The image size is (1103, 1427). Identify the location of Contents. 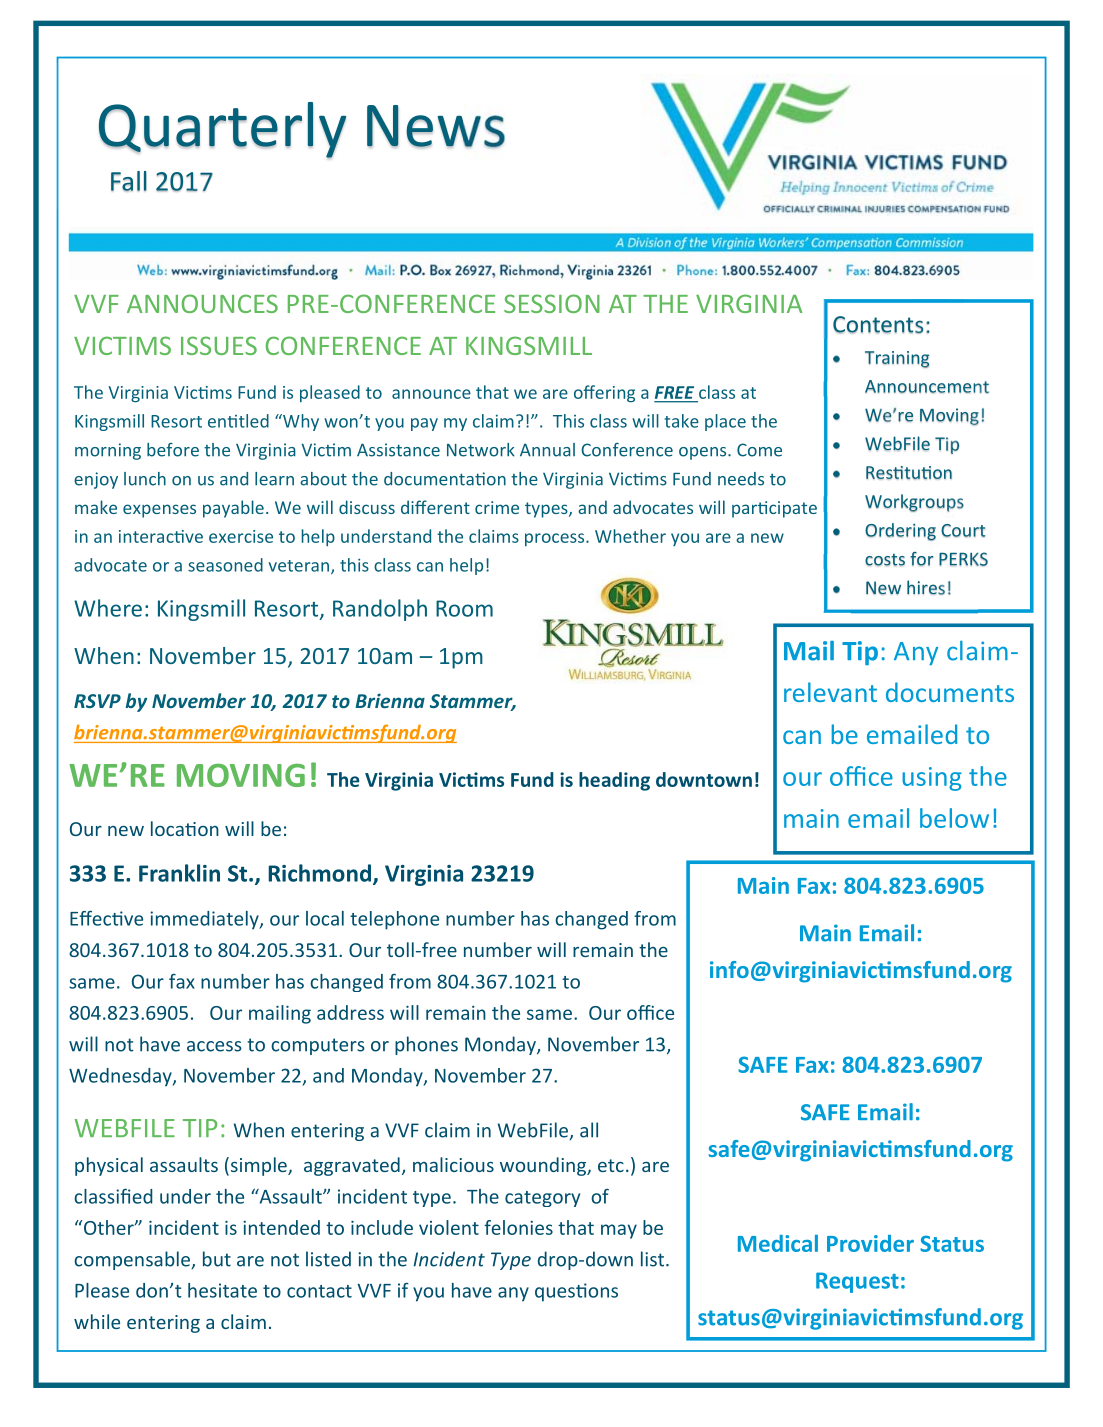
(878, 325).
